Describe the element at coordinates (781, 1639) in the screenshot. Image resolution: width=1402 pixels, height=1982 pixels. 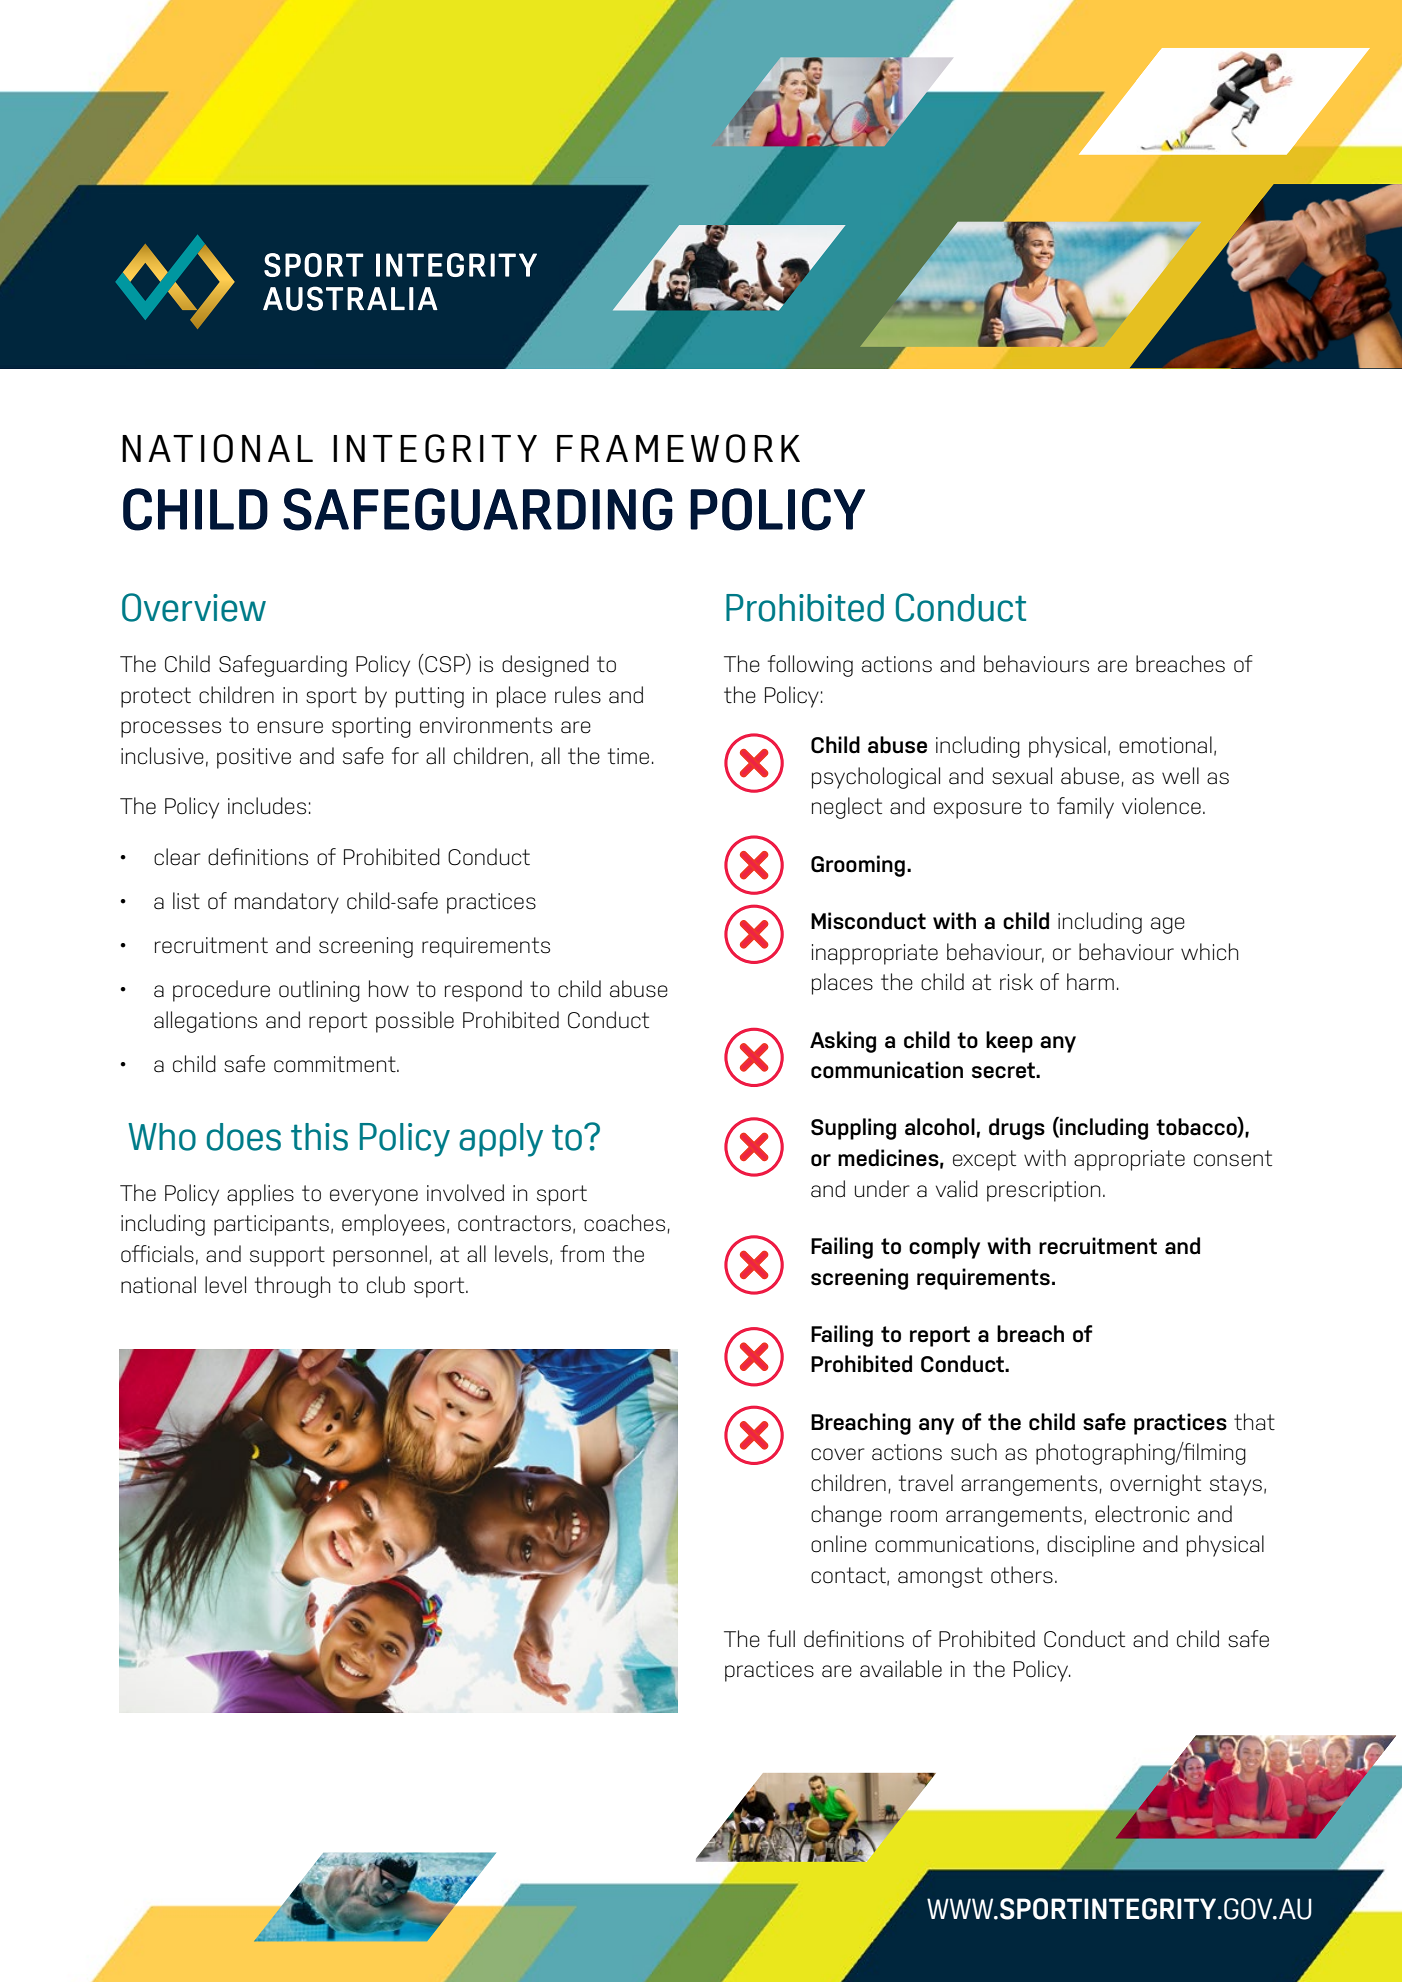
I see `full` at that location.
